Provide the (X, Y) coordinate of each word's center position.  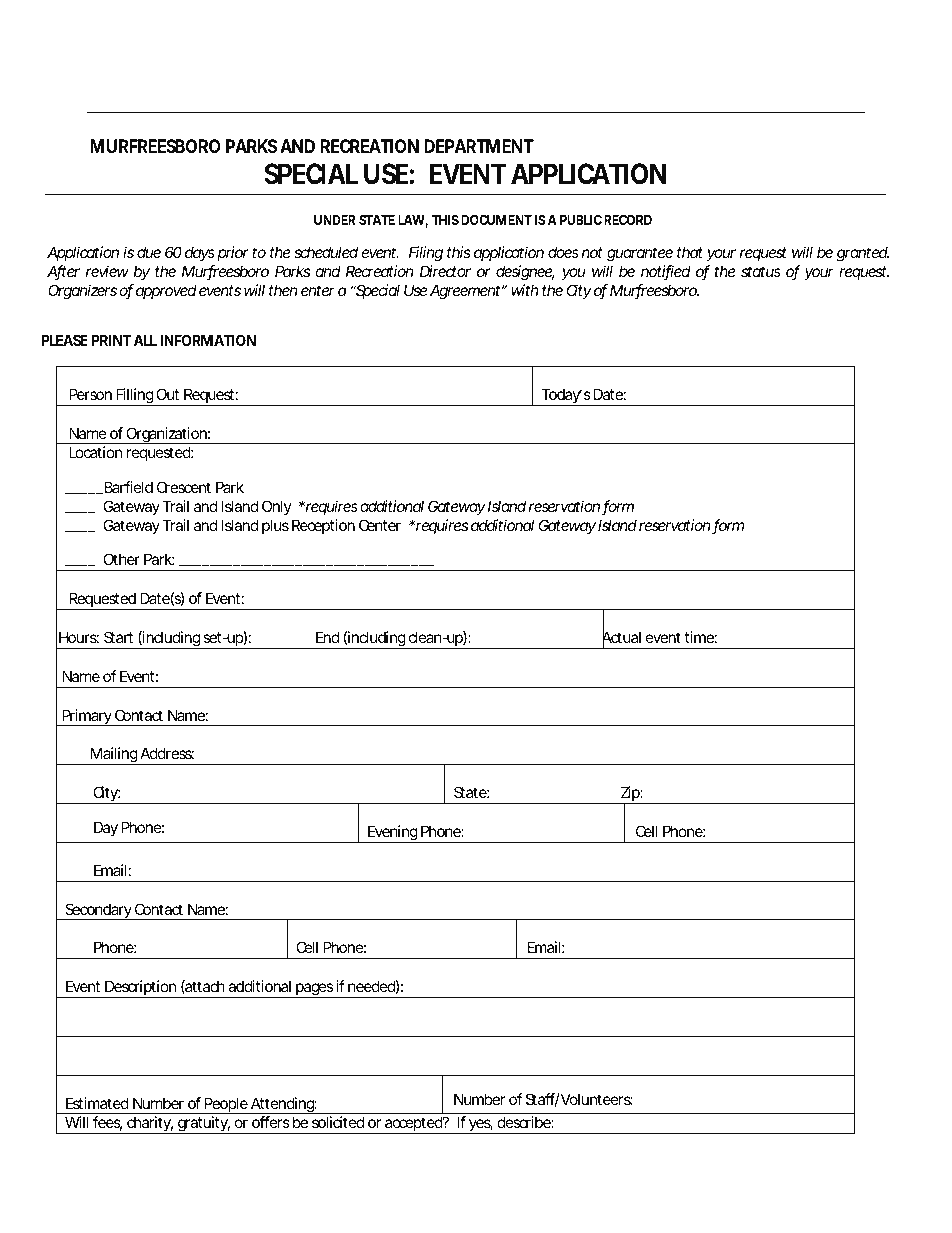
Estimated (97, 1103)
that (690, 252)
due (149, 252)
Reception (323, 526)
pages (315, 990)
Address (167, 753)
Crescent (184, 487)
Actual (622, 638)
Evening (393, 834)
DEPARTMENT (479, 146)
